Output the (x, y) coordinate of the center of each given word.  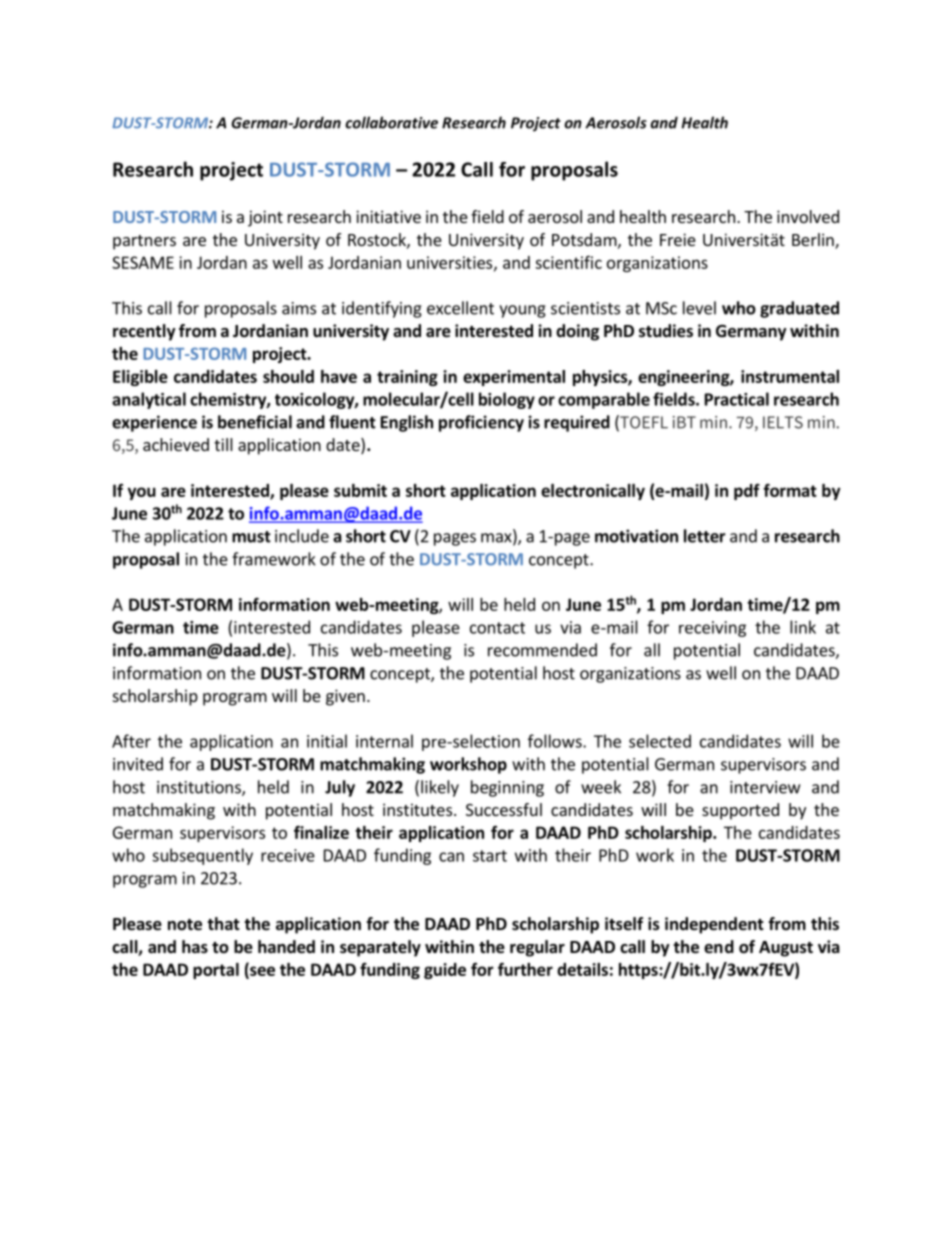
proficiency (481, 423)
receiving (712, 629)
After (131, 741)
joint (265, 218)
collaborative (391, 122)
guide (445, 971)
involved (808, 216)
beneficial (255, 422)
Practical (737, 399)
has (195, 946)
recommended (542, 650)
